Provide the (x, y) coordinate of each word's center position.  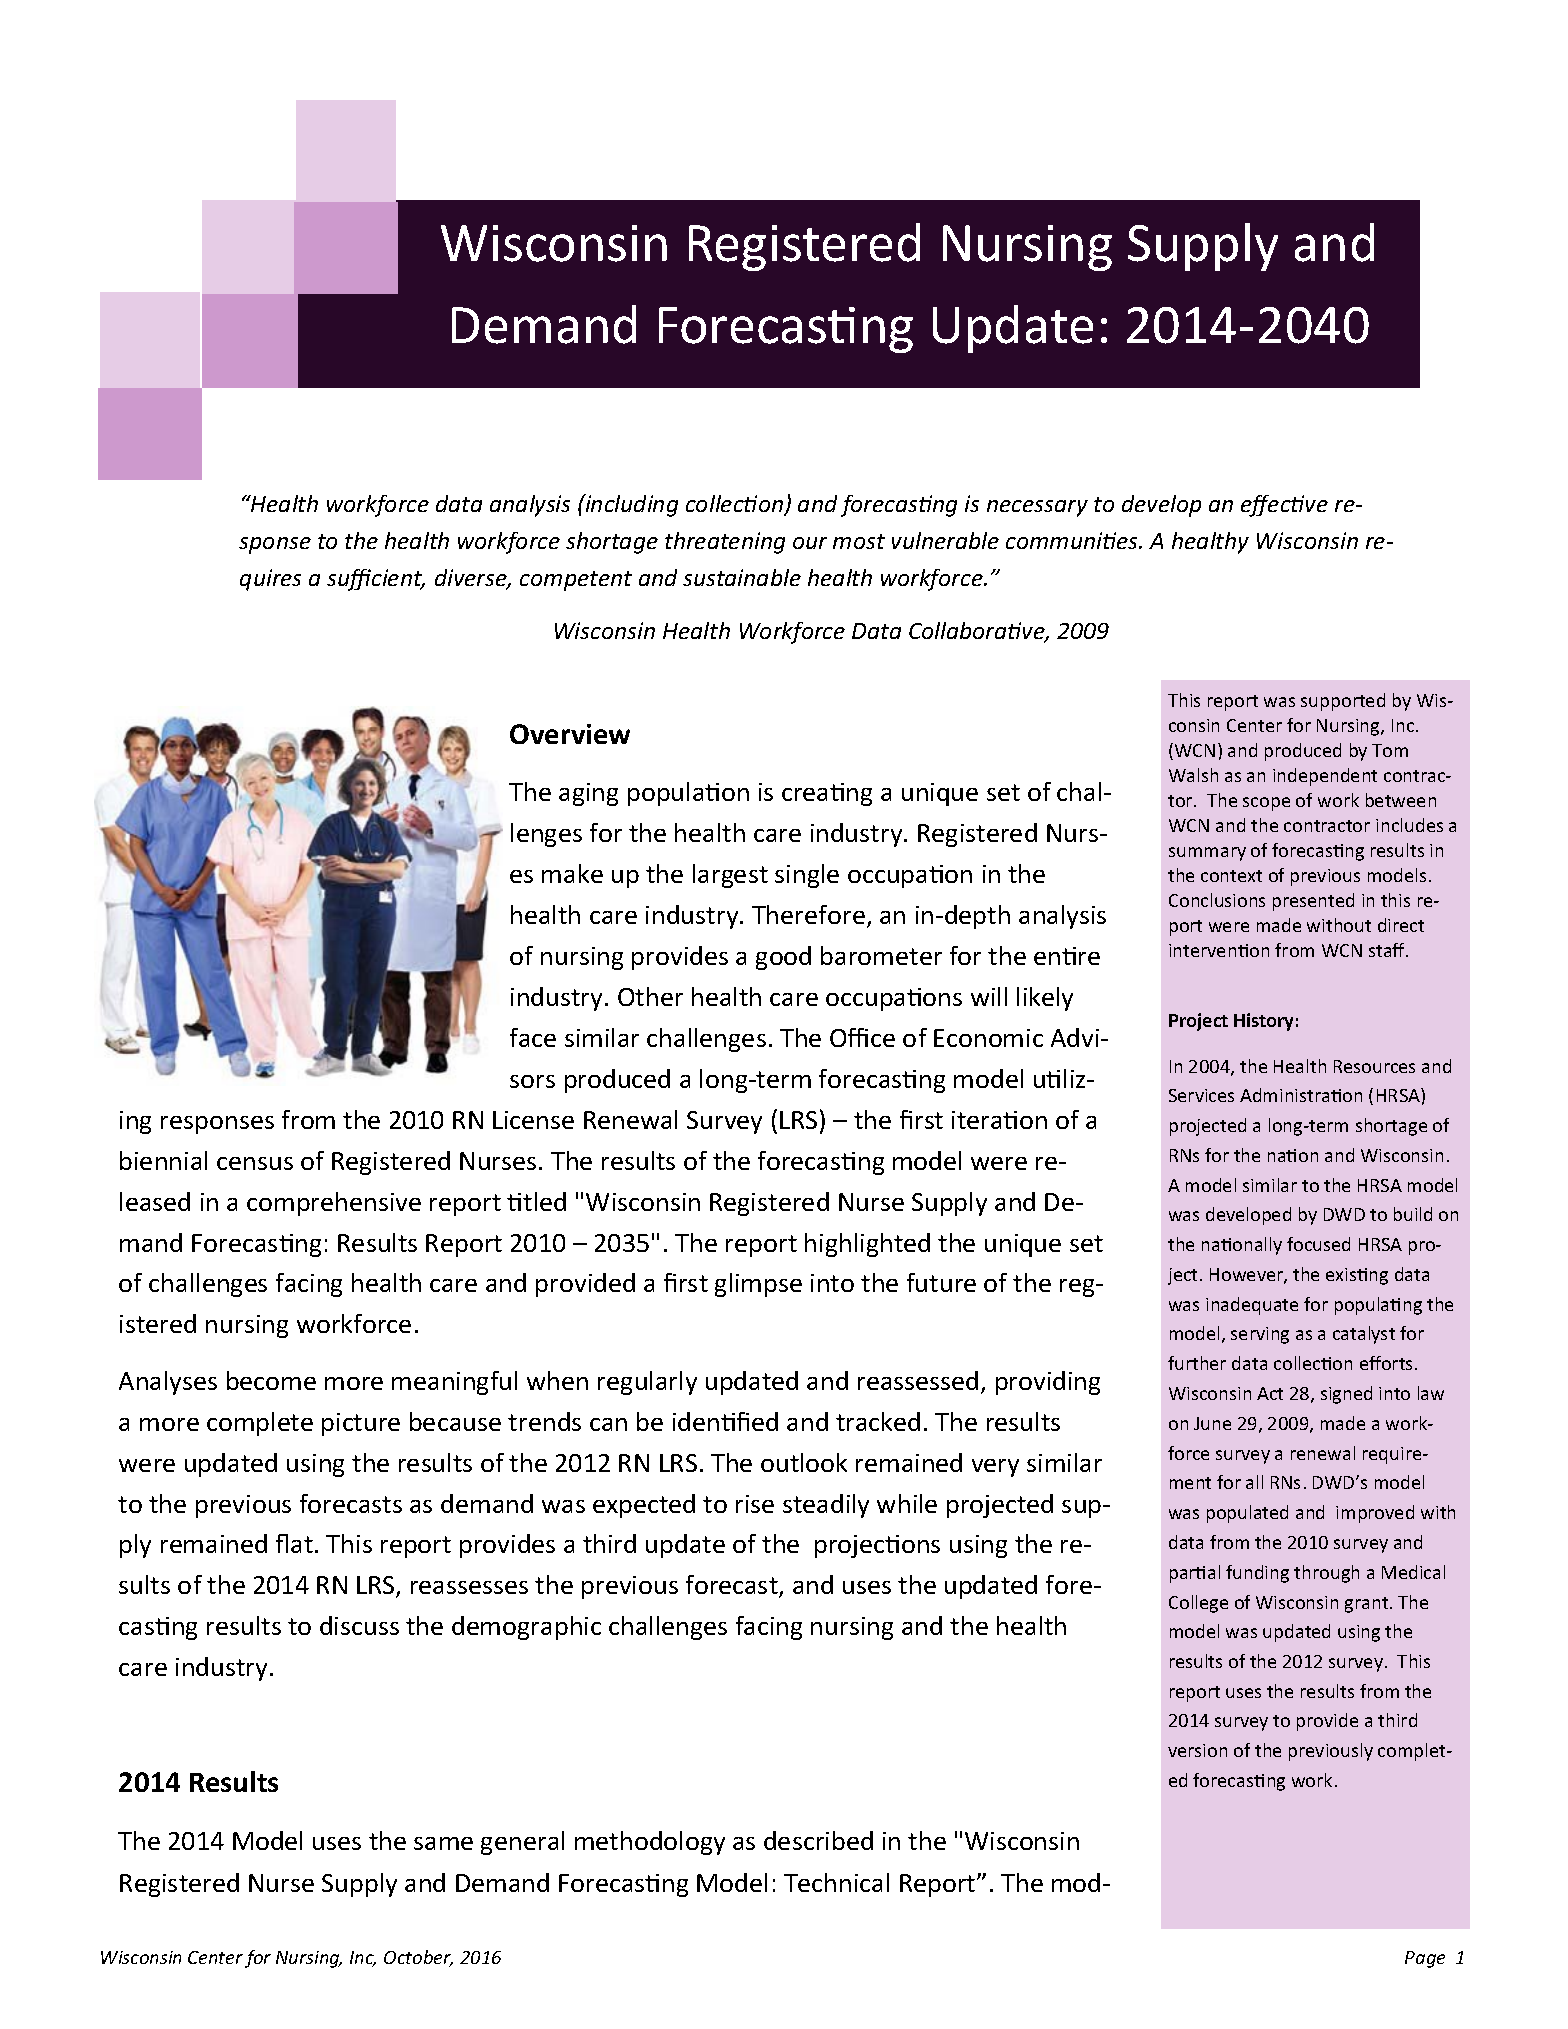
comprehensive (334, 1204)
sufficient (376, 580)
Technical (836, 1882)
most (859, 541)
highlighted (867, 1245)
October (418, 1958)
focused (1318, 1244)
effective (1284, 506)
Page (1425, 1959)
